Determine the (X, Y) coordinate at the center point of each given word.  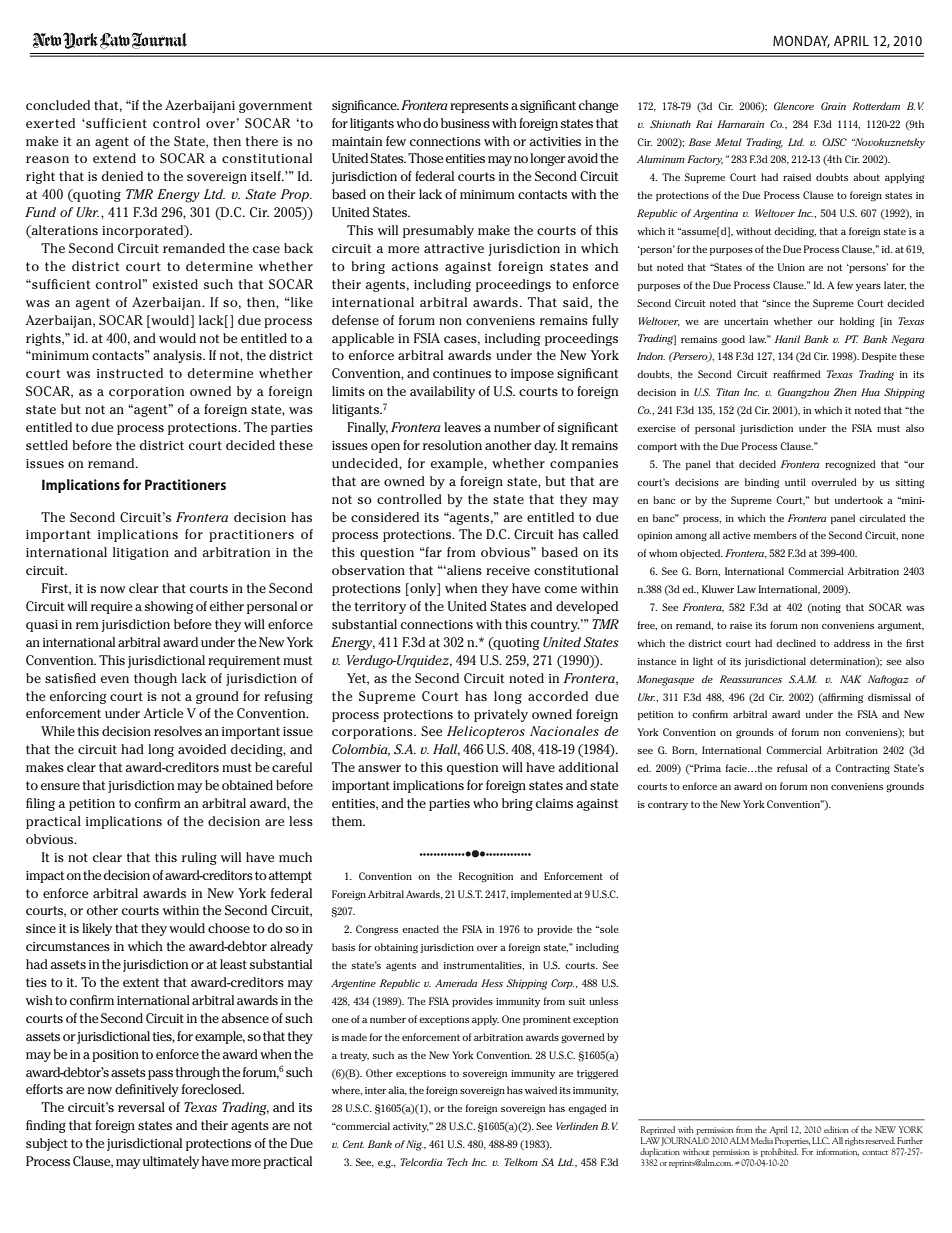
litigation (141, 553)
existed (175, 284)
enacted (420, 929)
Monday (801, 41)
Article (163, 713)
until (795, 482)
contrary (668, 805)
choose (229, 928)
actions (414, 266)
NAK (851, 679)
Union (791, 267)
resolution (452, 445)
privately (501, 715)
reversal (141, 1107)
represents (479, 107)
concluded (58, 105)
